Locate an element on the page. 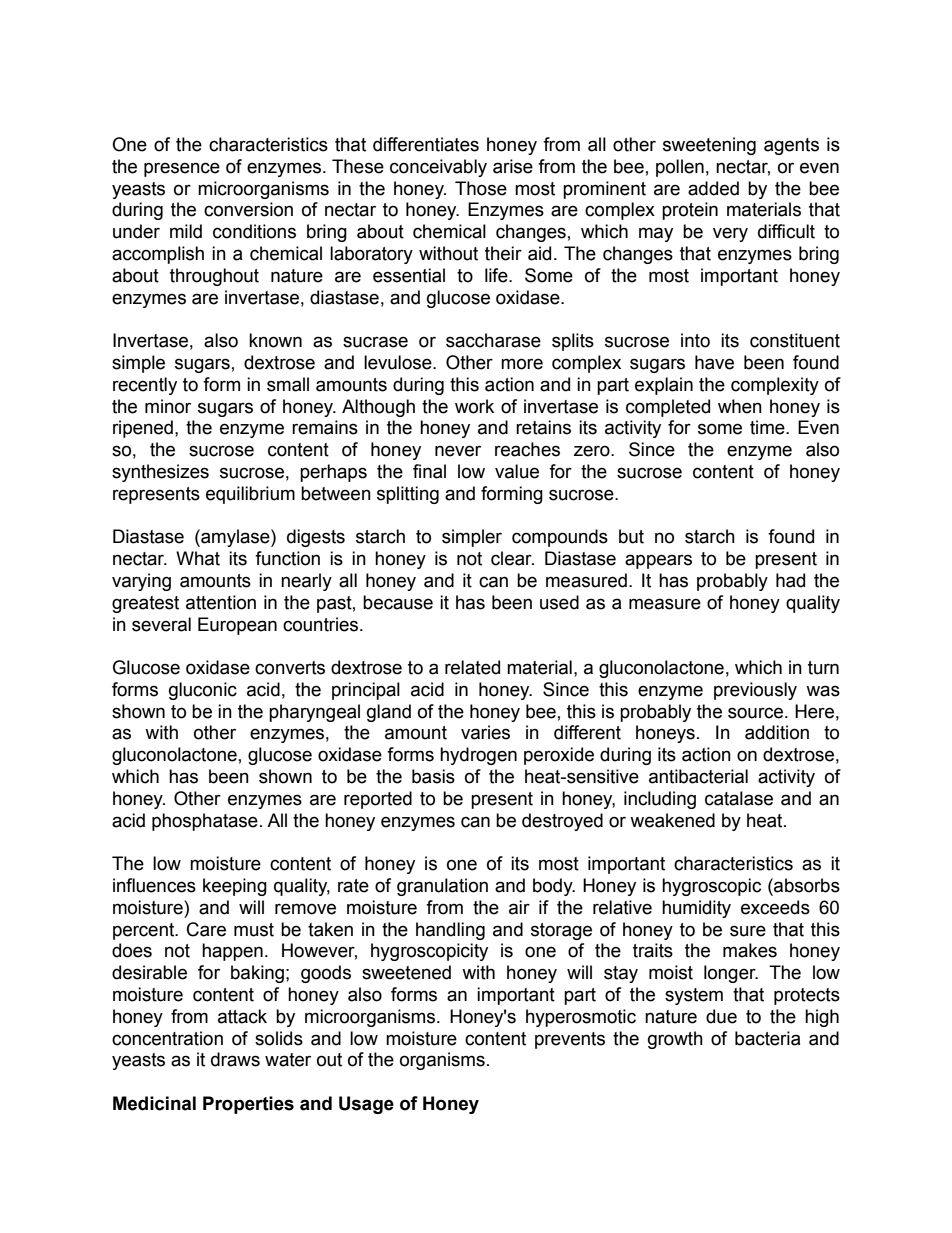  minor is located at coordinates (168, 406).
